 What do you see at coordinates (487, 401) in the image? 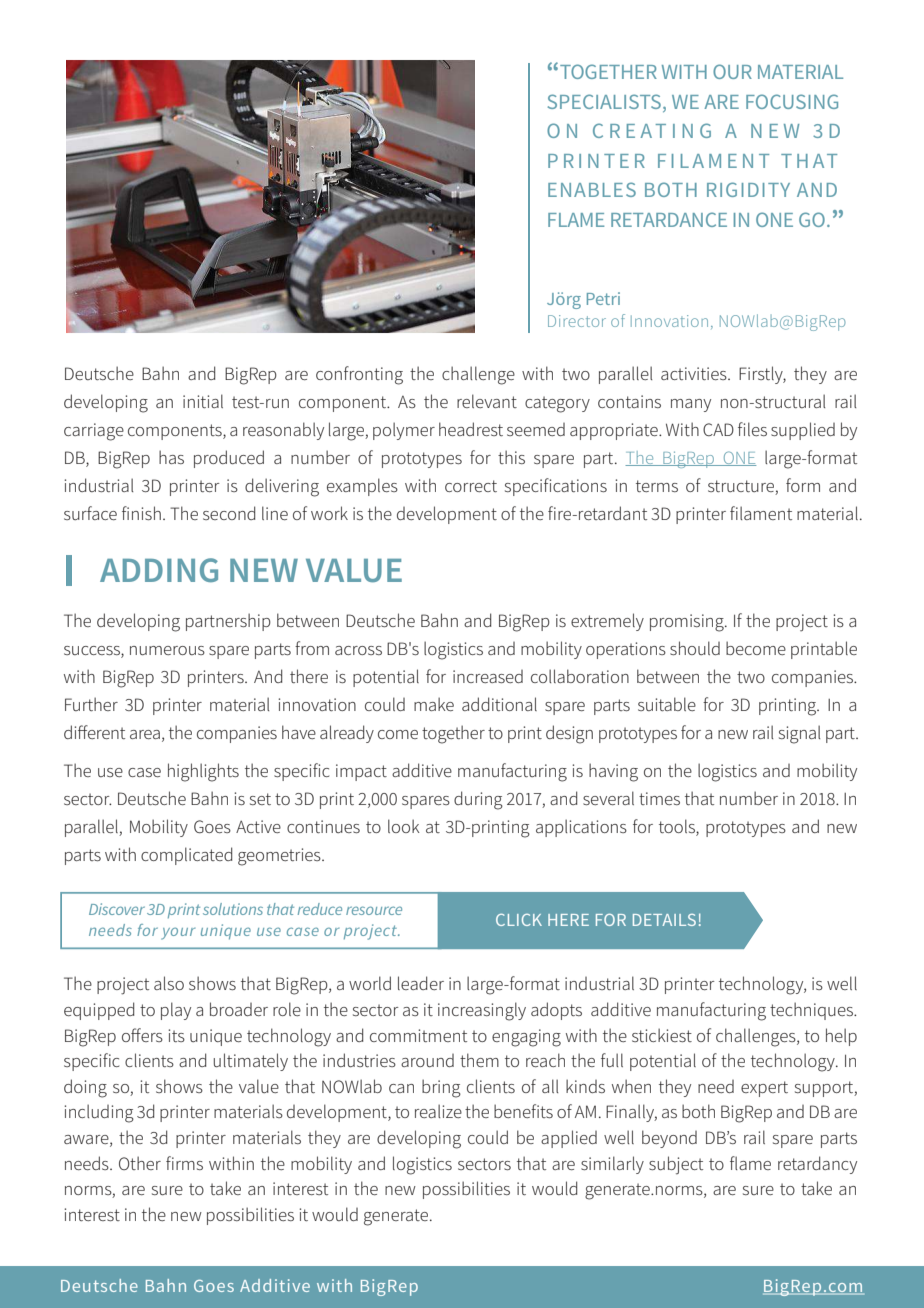
I see `relevant` at bounding box center [487, 401].
